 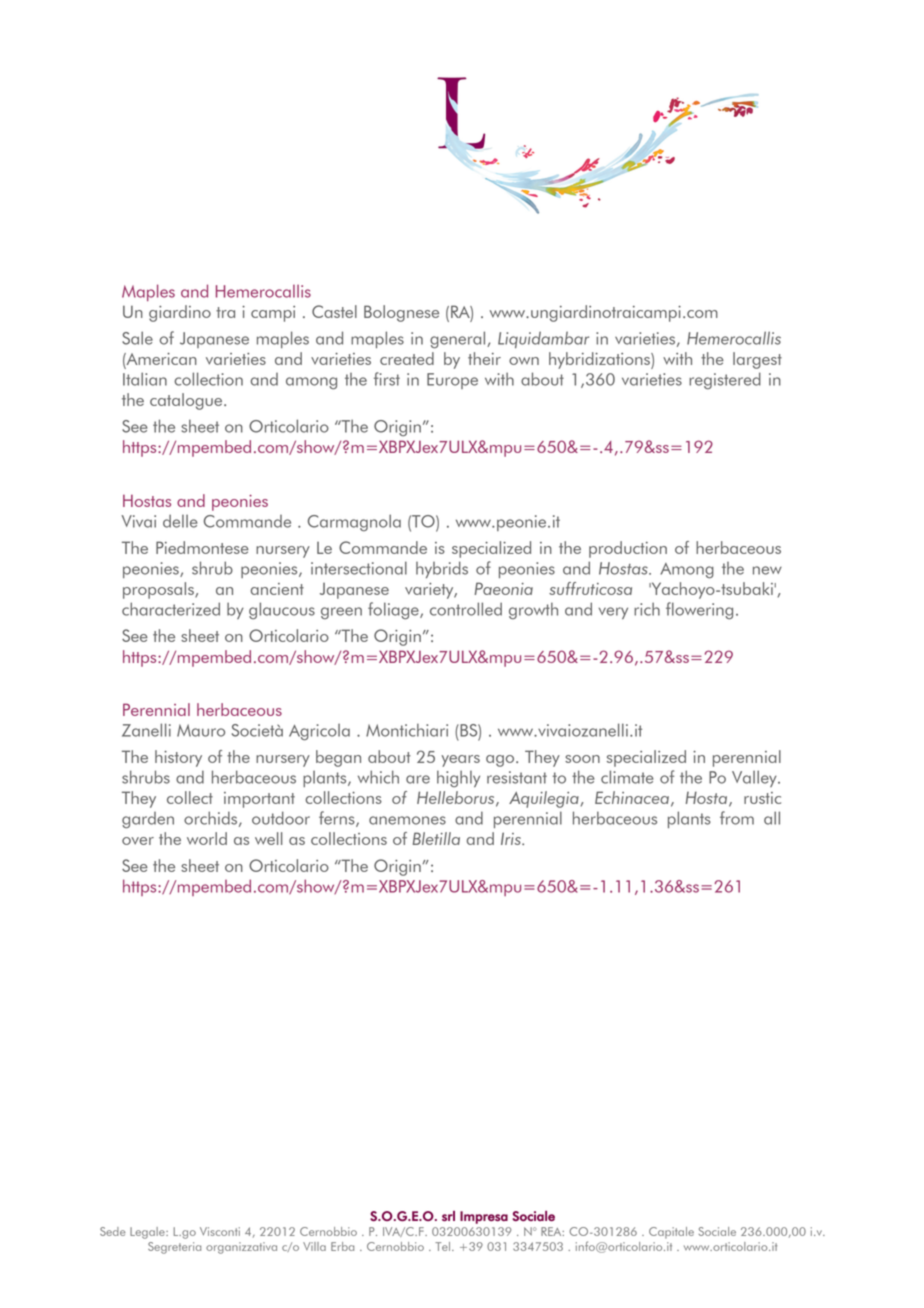 I want to click on general, so click(x=459, y=340).
